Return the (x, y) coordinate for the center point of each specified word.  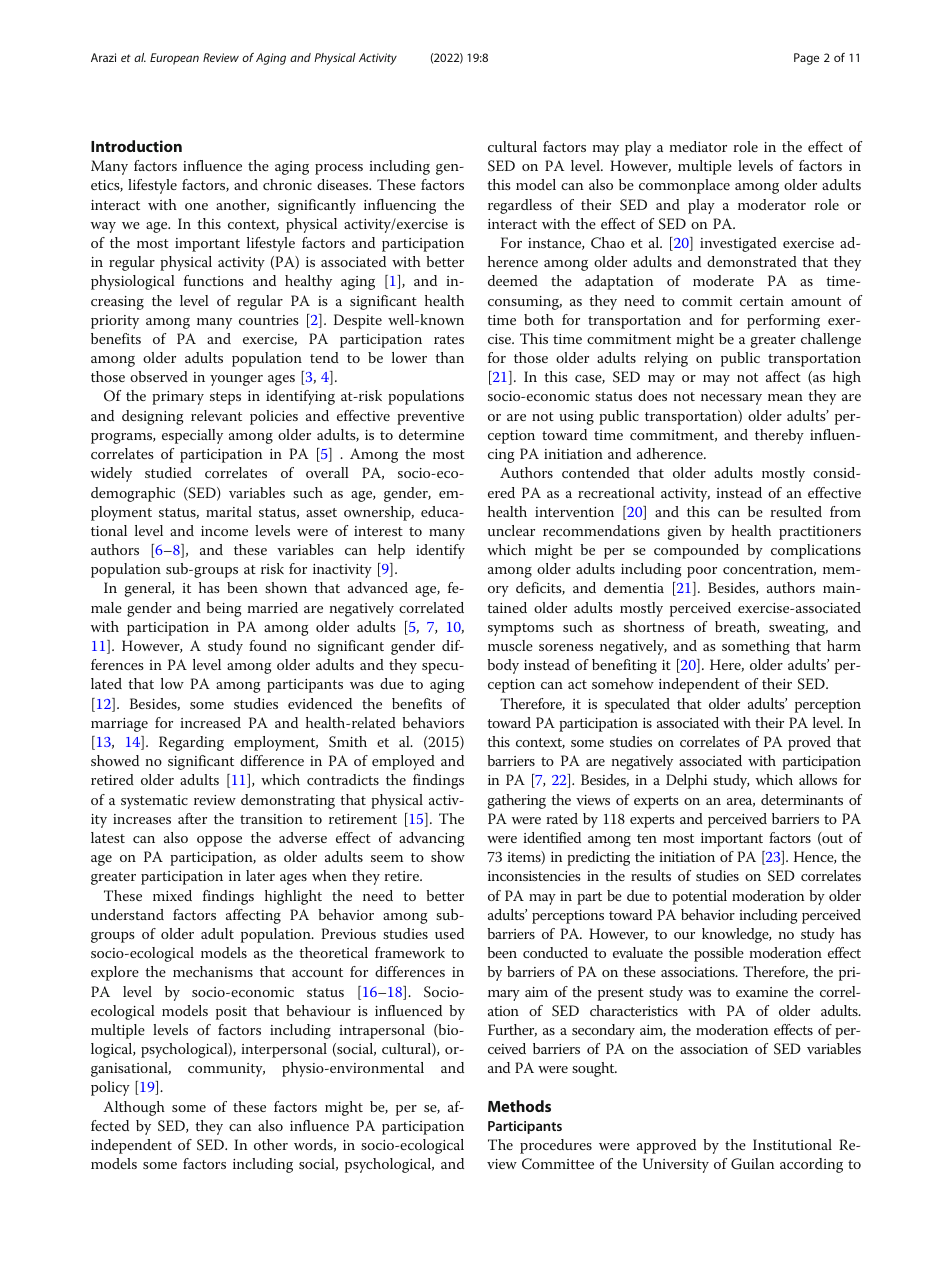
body (503, 666)
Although (134, 1108)
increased (210, 722)
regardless (520, 206)
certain (762, 301)
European (174, 59)
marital (229, 511)
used (449, 933)
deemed (513, 280)
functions (214, 280)
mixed (172, 895)
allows (818, 779)
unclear (511, 530)
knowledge (736, 935)
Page (806, 59)
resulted (796, 511)
